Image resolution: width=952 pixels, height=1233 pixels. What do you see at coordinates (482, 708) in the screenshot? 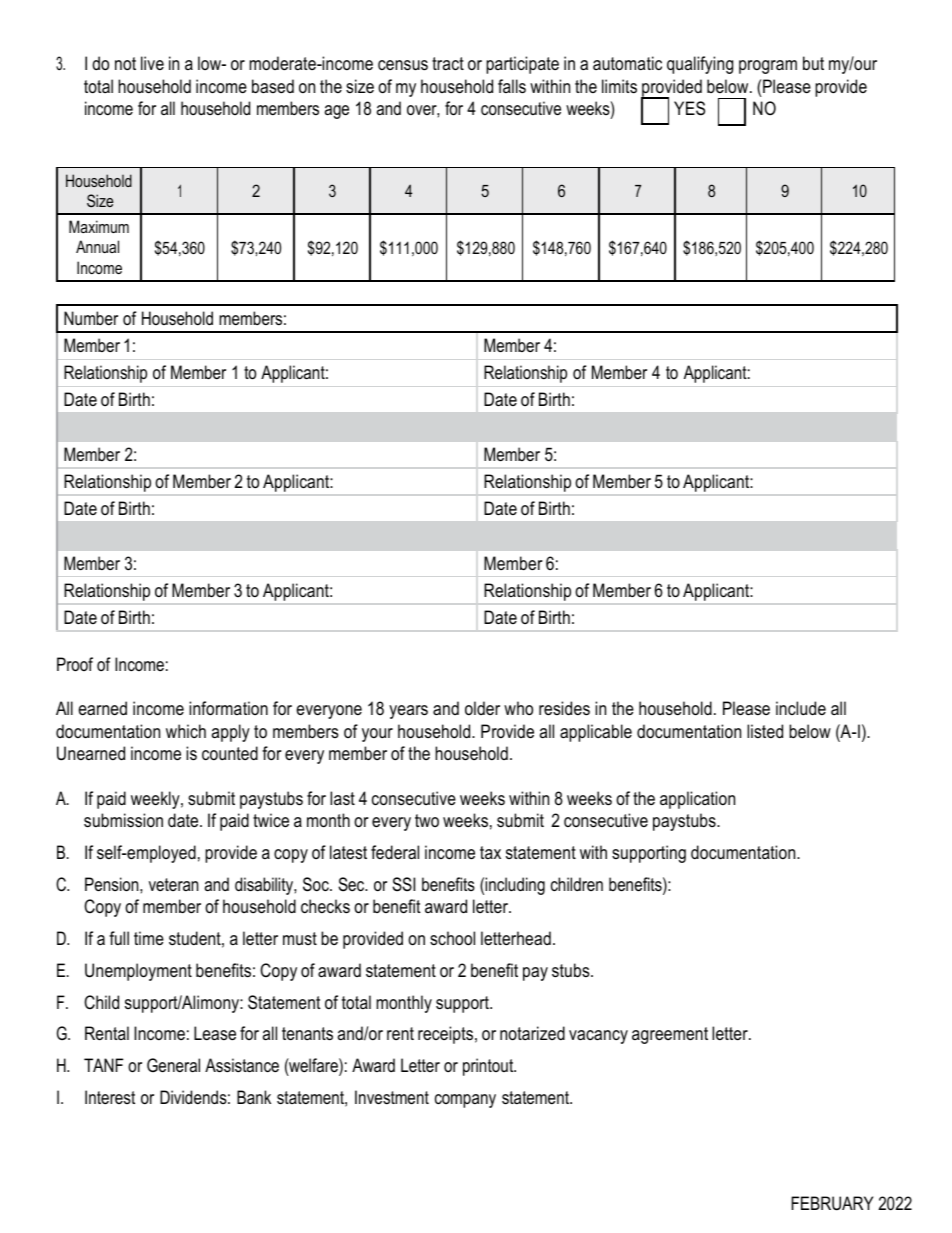
I see `older` at bounding box center [482, 708].
